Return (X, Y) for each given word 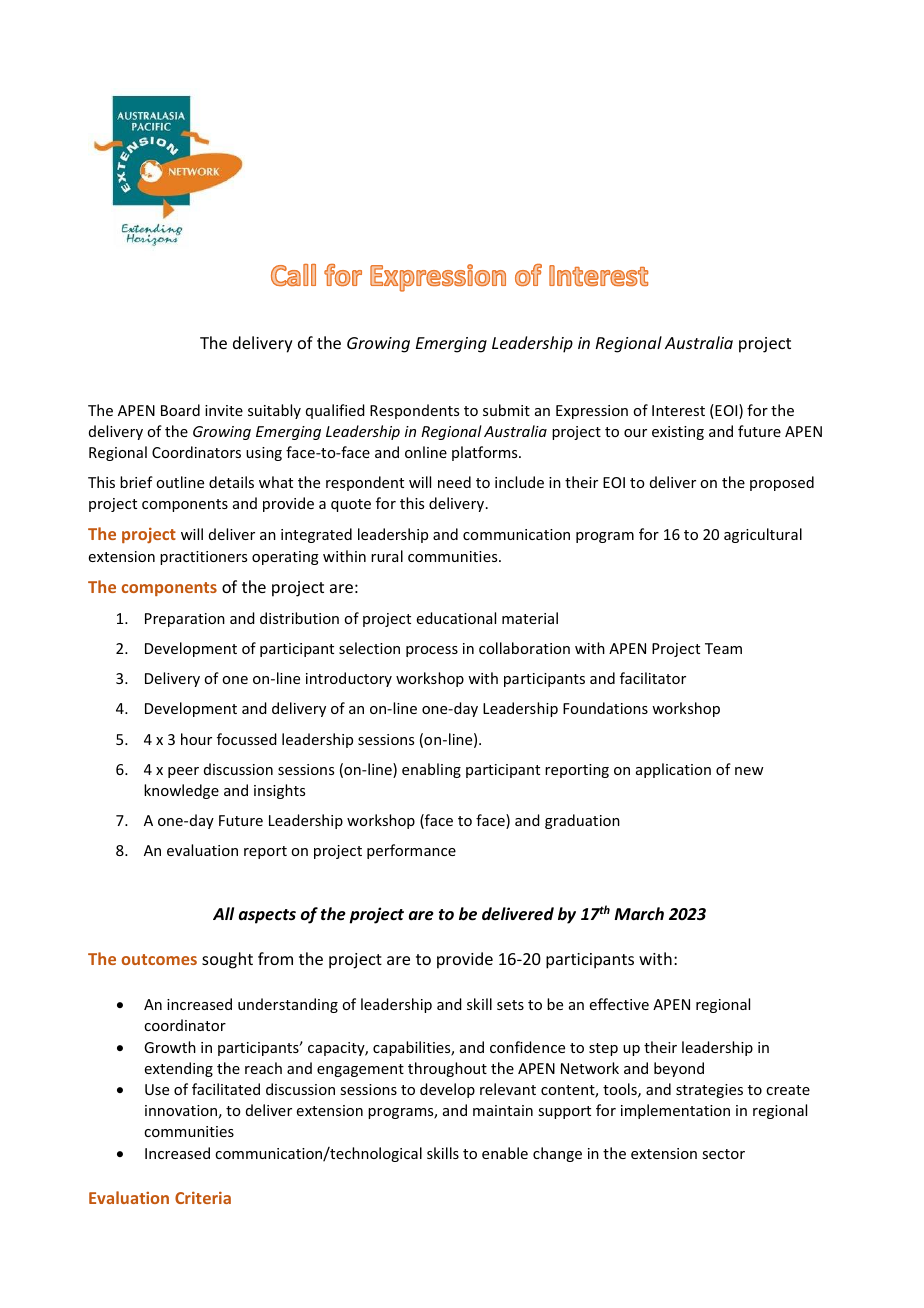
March (639, 913)
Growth (170, 1047)
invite (224, 410)
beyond (679, 1069)
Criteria (203, 1197)
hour (196, 739)
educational (456, 618)
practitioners (203, 558)
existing (678, 433)
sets (510, 1005)
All (223, 913)
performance (411, 851)
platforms (486, 453)
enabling (431, 770)
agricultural (763, 535)
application (673, 770)
